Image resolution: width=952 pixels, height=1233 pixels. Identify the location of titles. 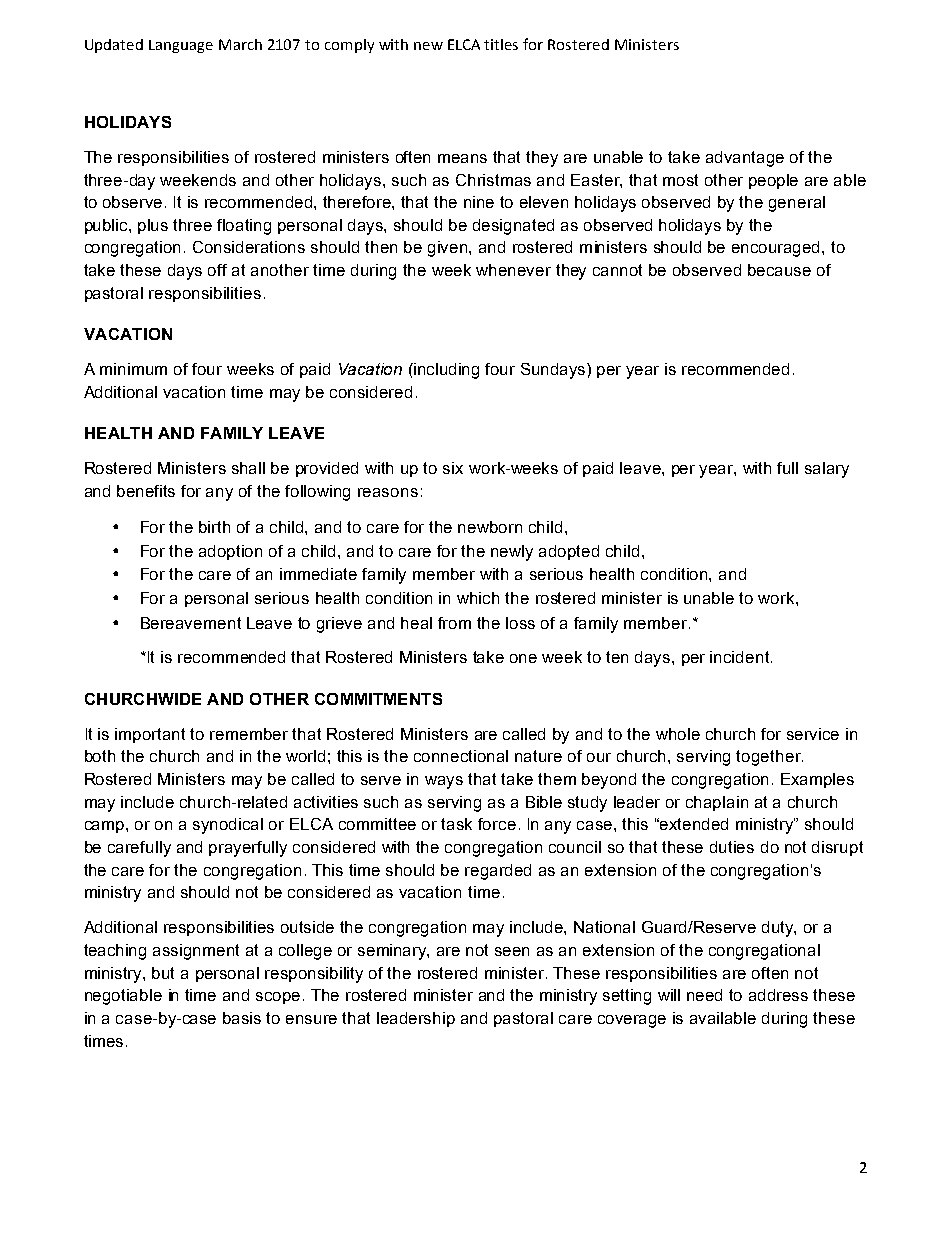
(501, 44).
